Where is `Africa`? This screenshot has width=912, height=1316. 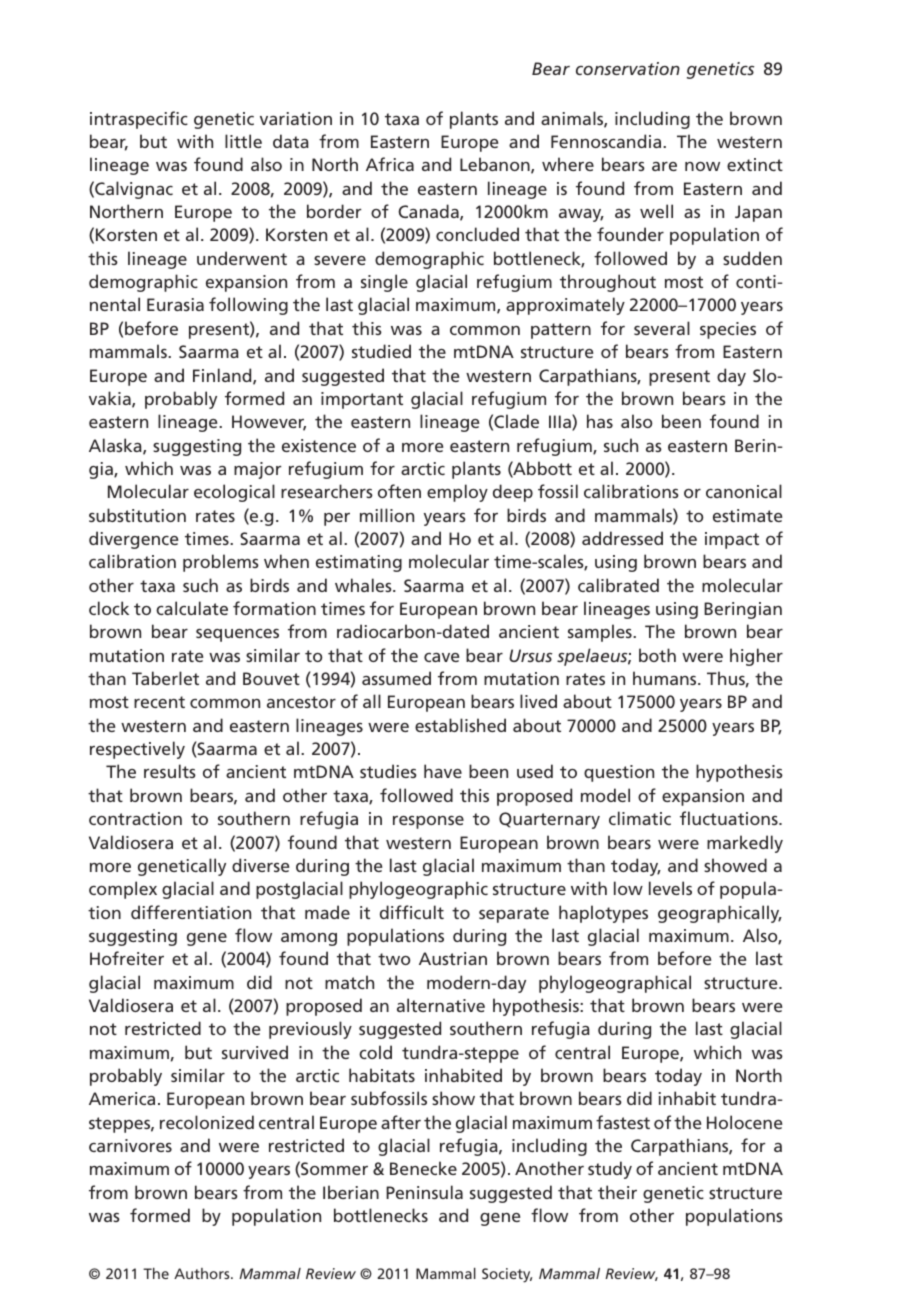
Africa is located at coordinates (390, 164).
